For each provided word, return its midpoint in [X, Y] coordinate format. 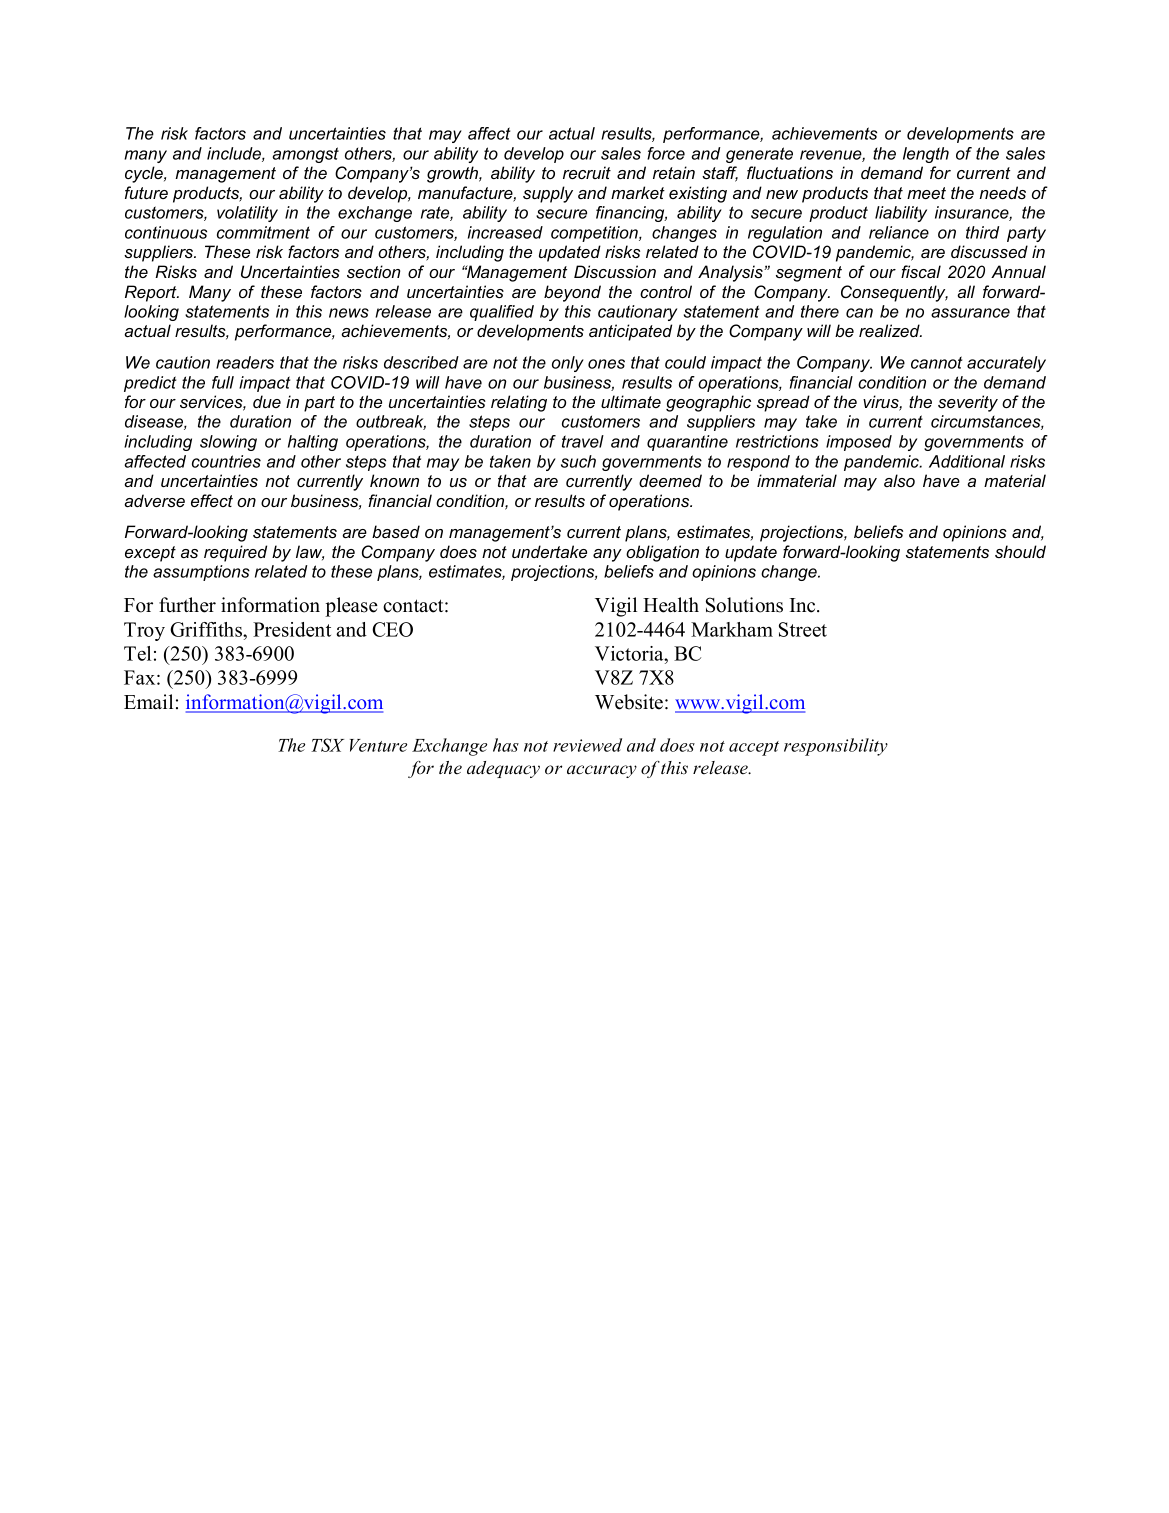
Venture [378, 745]
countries [226, 461]
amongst [305, 155]
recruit [587, 172]
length [926, 155]
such [578, 461]
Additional [967, 461]
